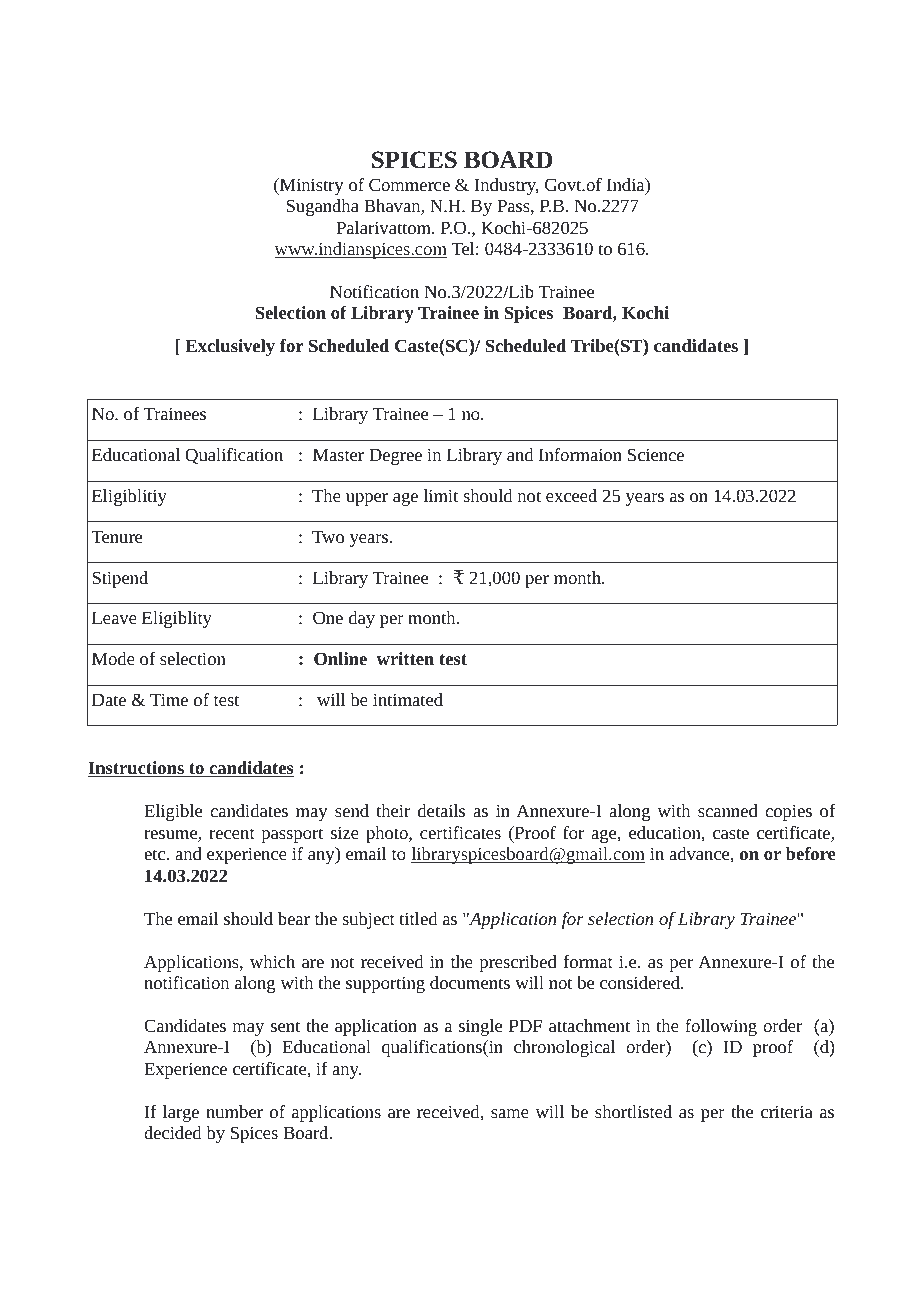 The width and height of the screenshot is (924, 1308). I want to click on same, so click(510, 1113).
